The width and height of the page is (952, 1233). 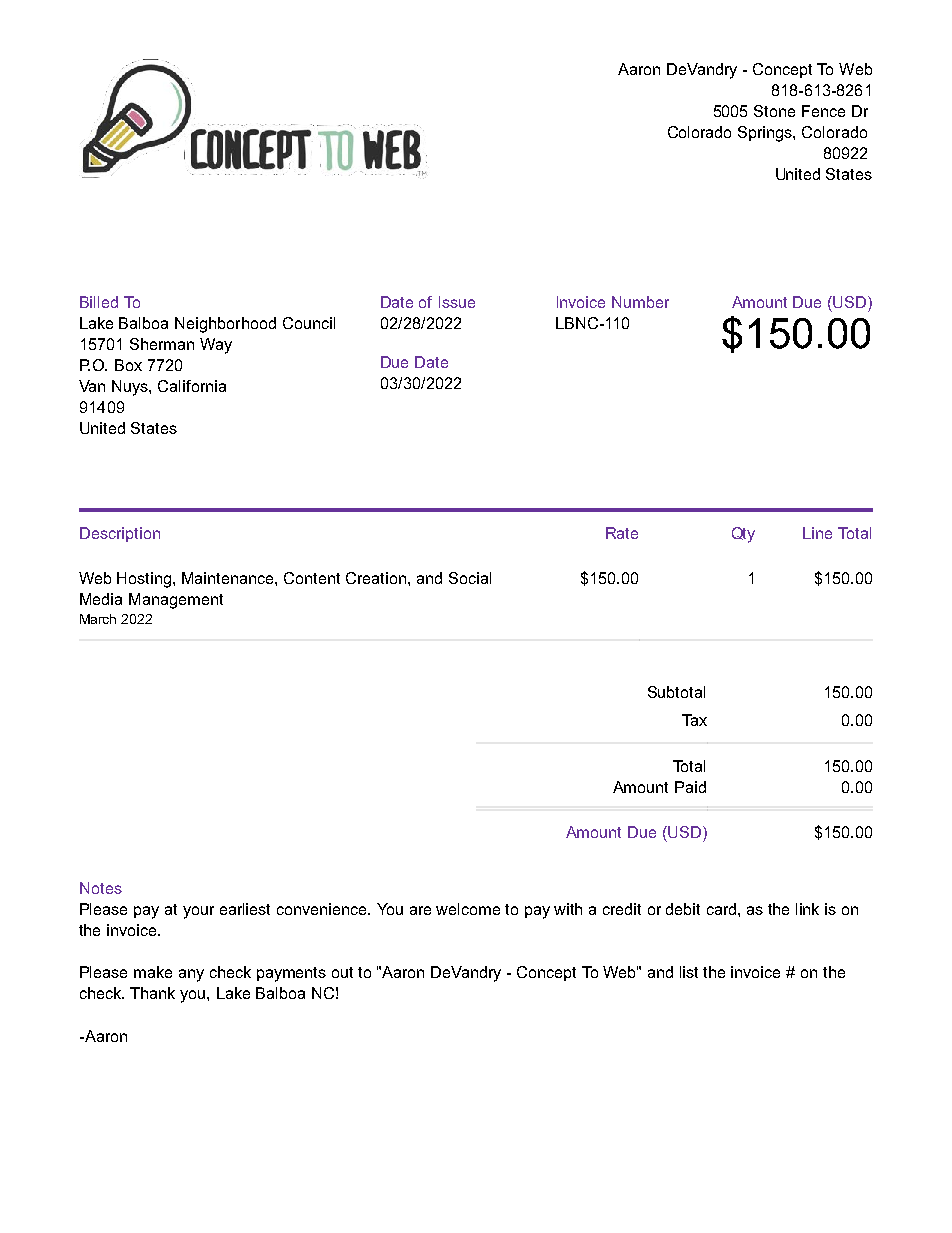 What do you see at coordinates (468, 909) in the page?
I see `welcome` at bounding box center [468, 909].
